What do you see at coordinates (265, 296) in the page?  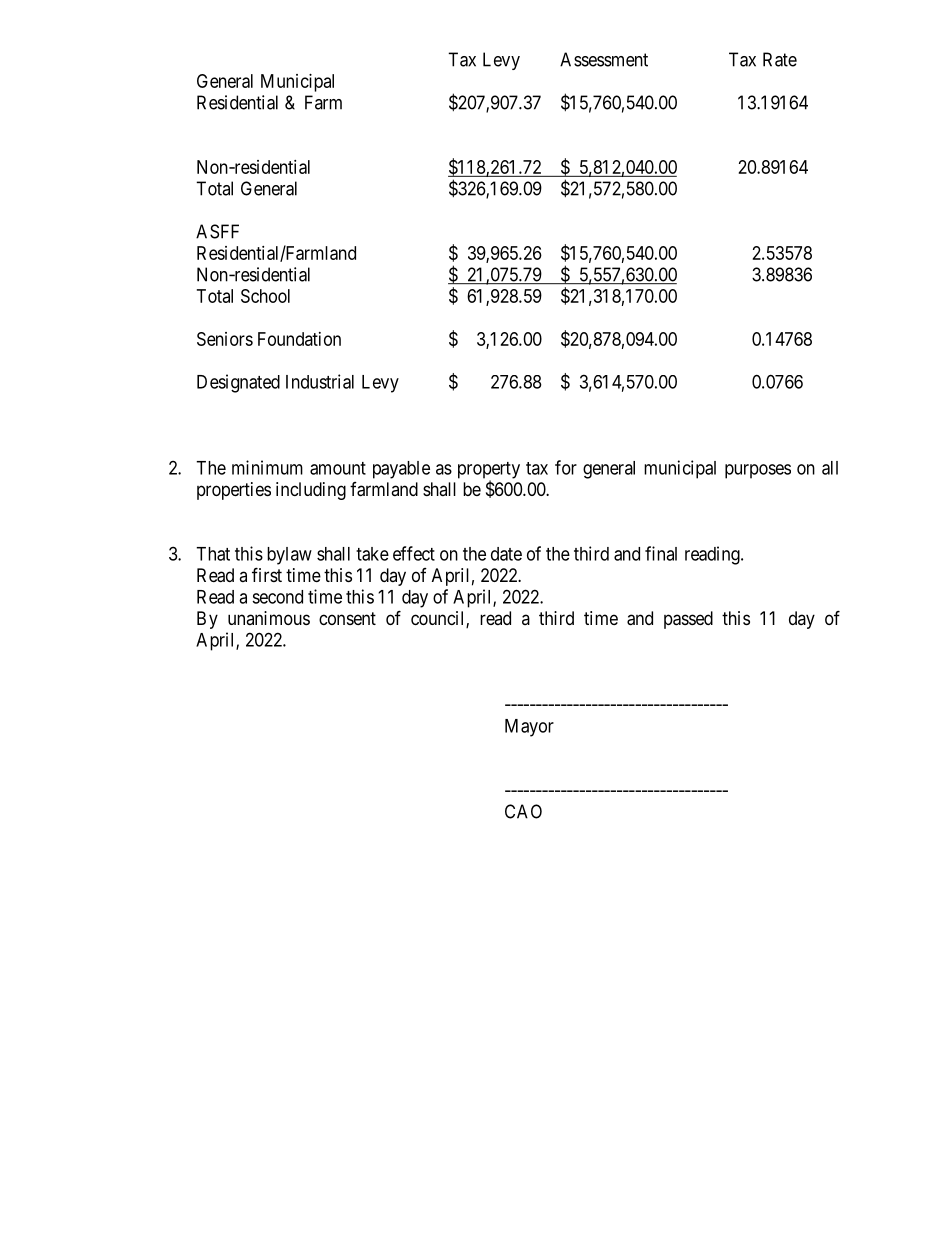 I see `School` at bounding box center [265, 296].
